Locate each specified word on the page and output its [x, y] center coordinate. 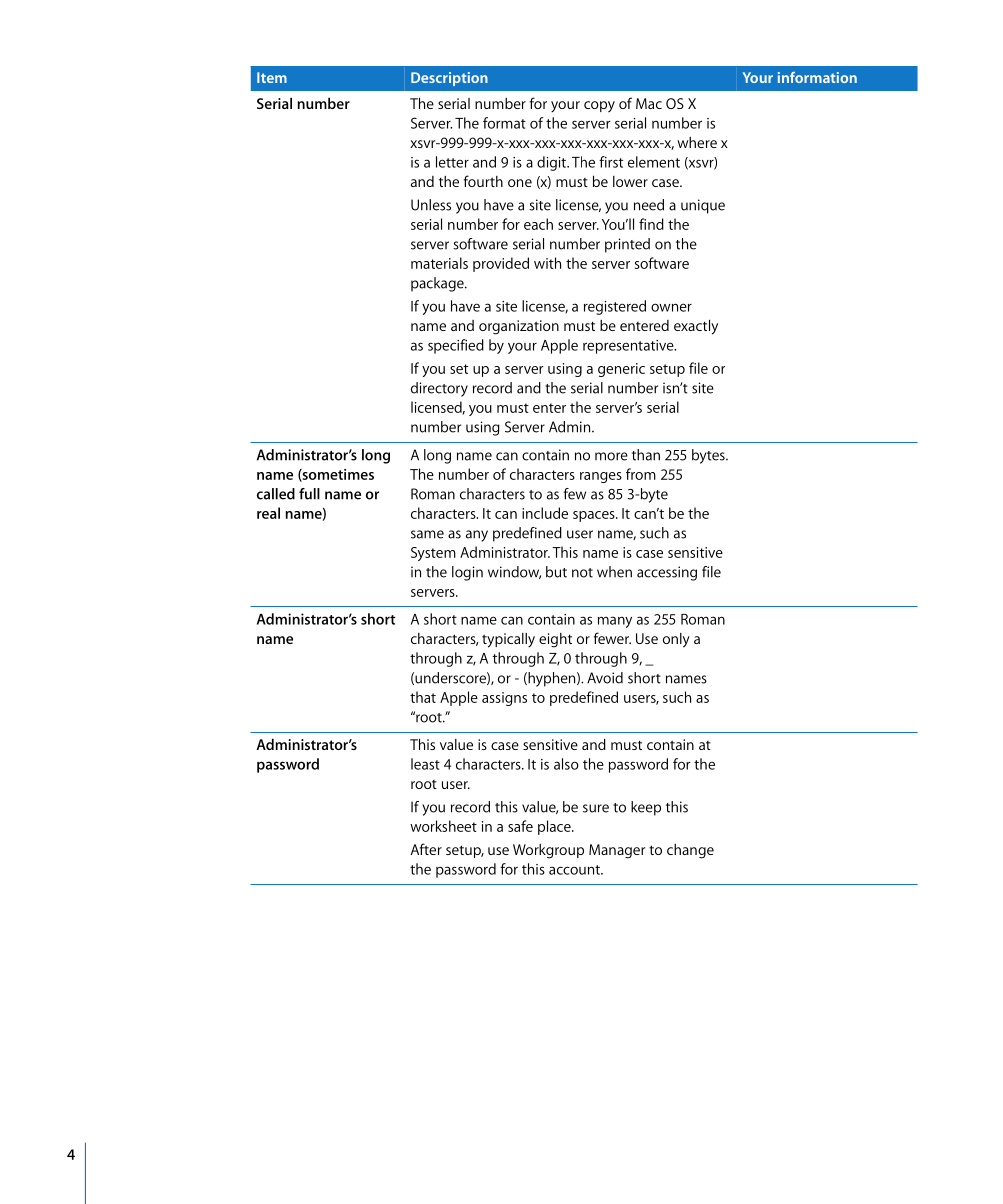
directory [439, 389]
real [268, 513]
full [309, 494]
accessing [667, 573]
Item [272, 77]
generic [621, 370]
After [426, 849]
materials [439, 263]
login [467, 573]
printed [627, 245]
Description [449, 79]
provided [501, 264]
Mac [649, 103]
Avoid [605, 678]
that [423, 697]
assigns [504, 699]
